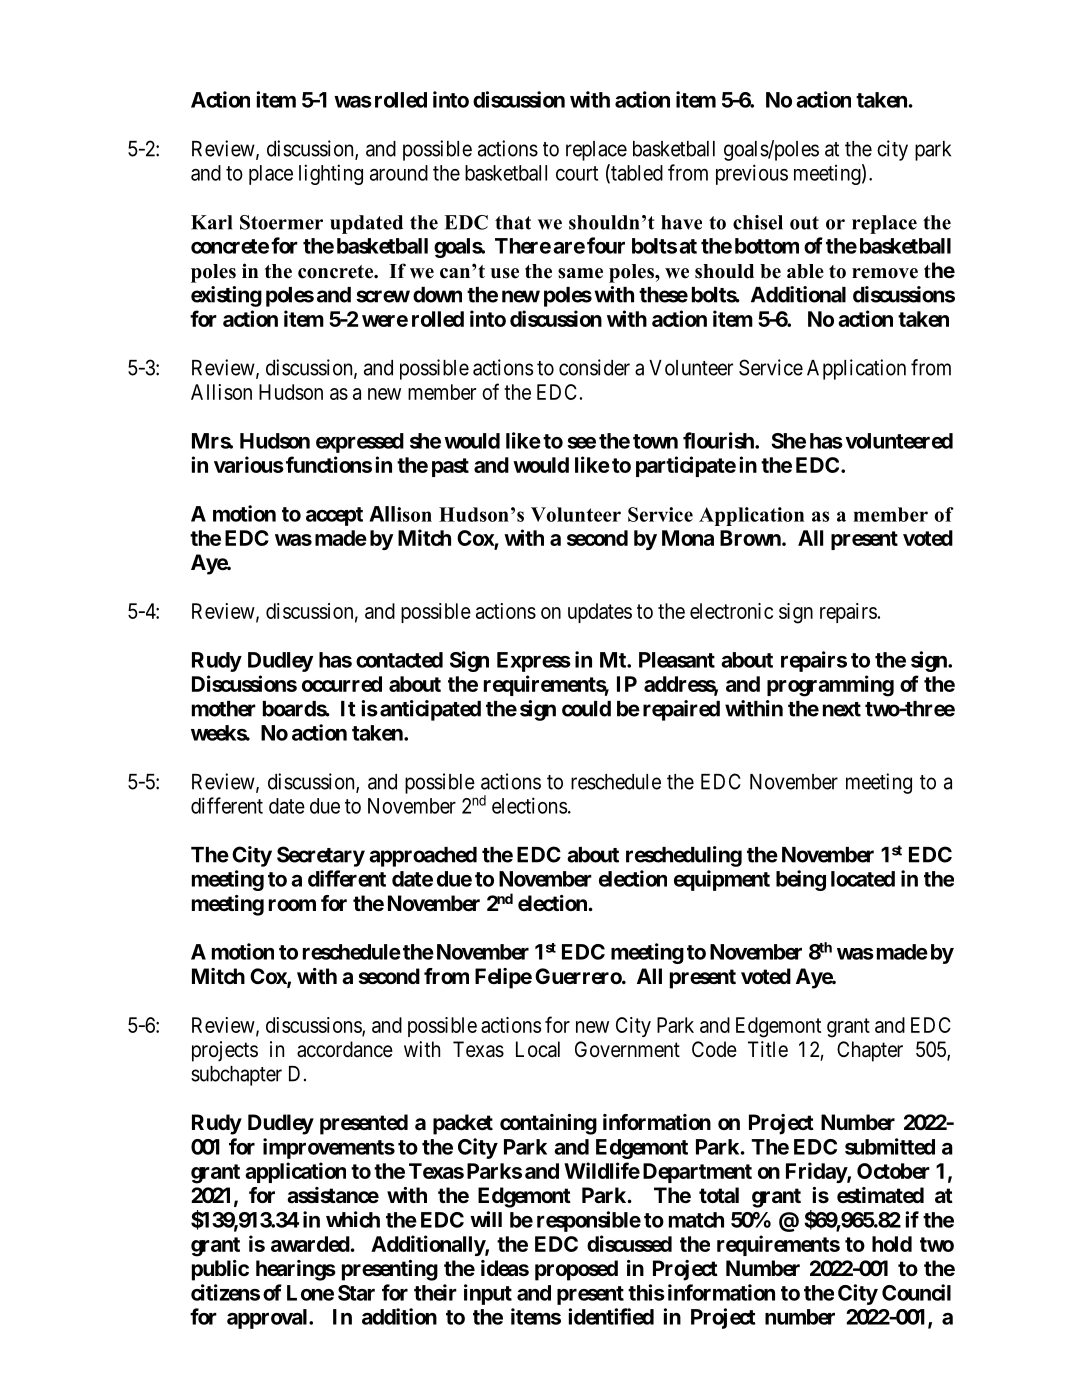 This document has width=1079, height=1397. What do you see at coordinates (655, 441) in the document?
I see `town` at bounding box center [655, 441].
